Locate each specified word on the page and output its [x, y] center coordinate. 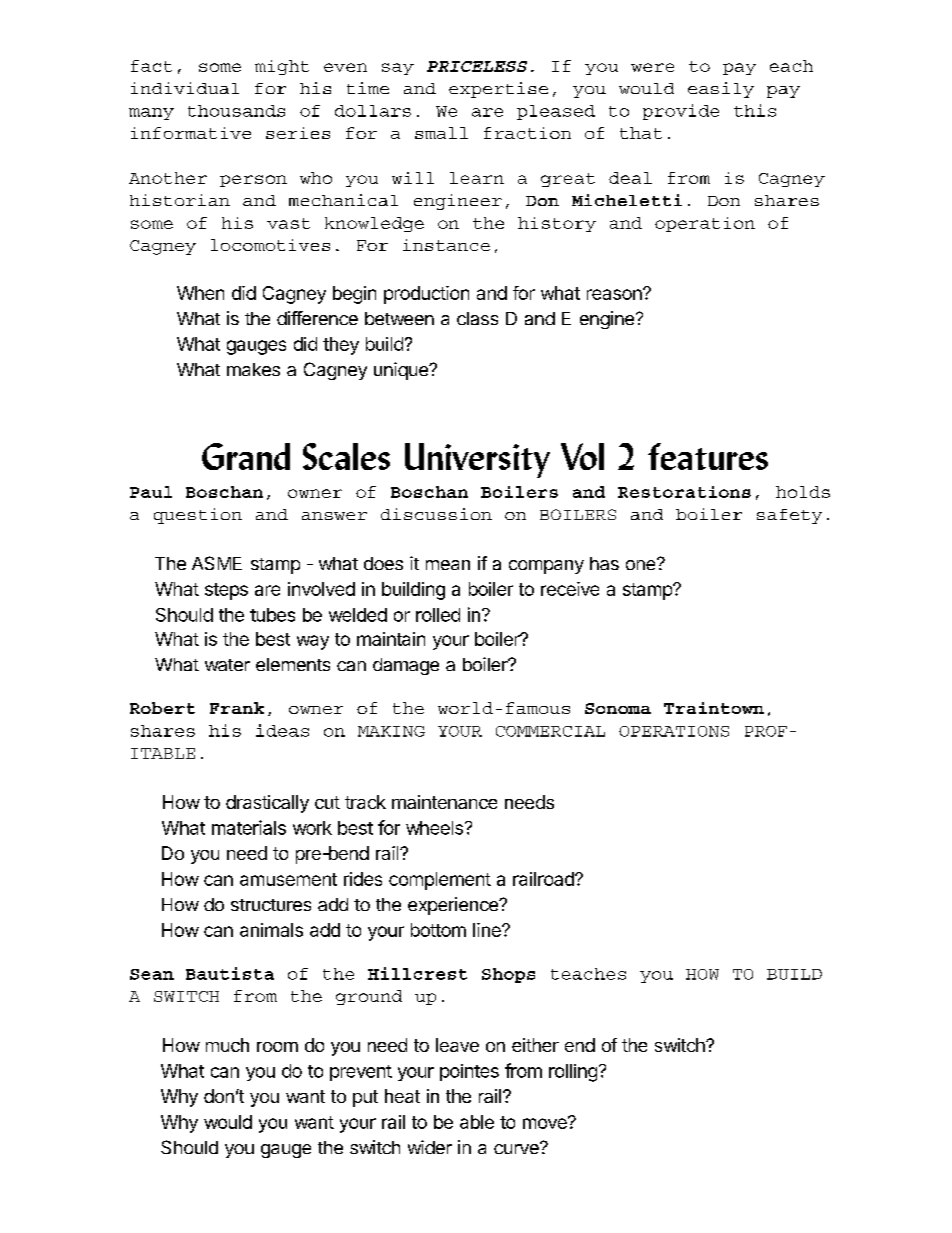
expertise [498, 90]
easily [721, 90]
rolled [438, 615]
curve [517, 1148]
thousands [236, 111]
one [642, 564]
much [227, 1045]
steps [226, 591]
